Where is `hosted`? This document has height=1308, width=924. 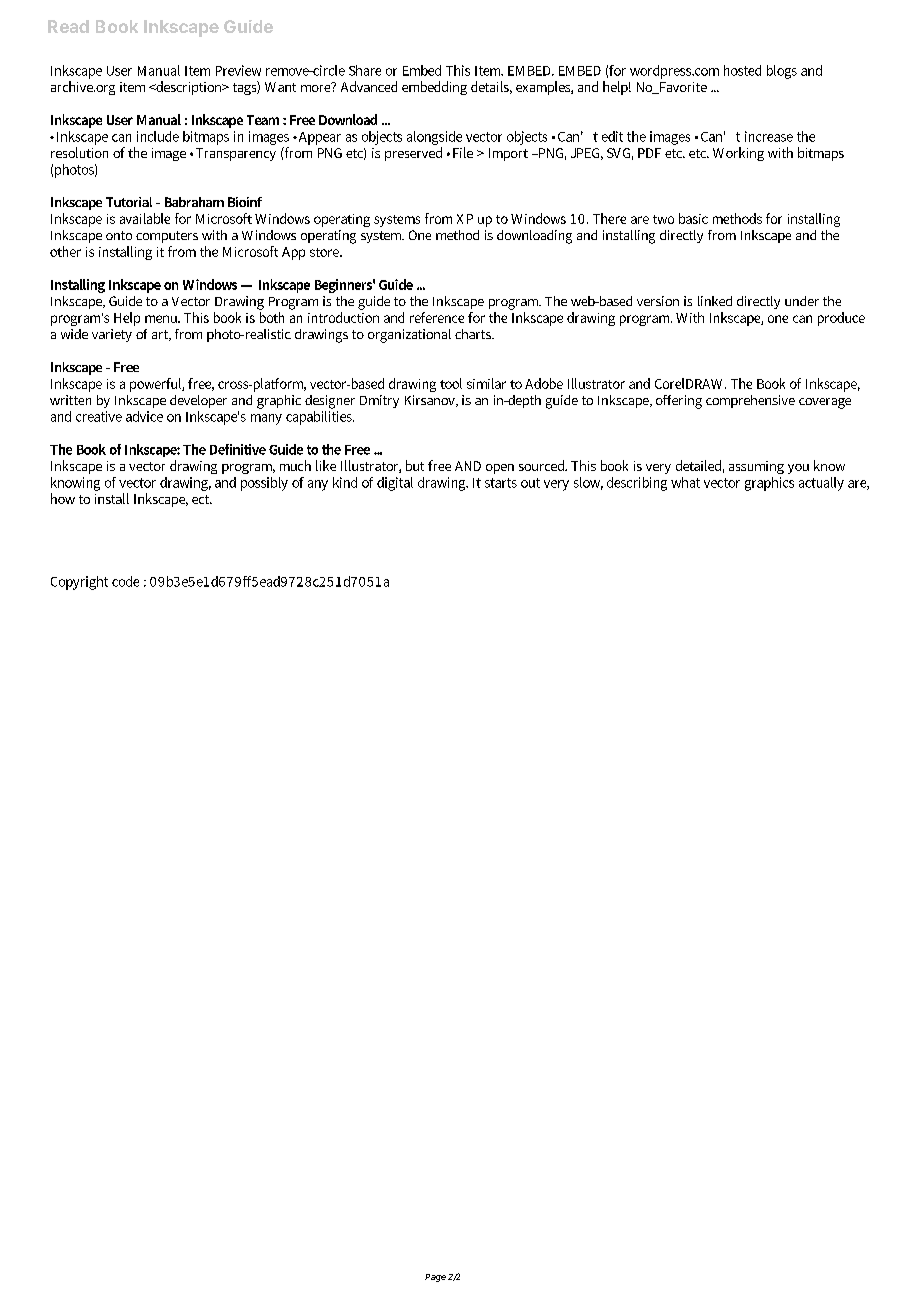
hosted is located at coordinates (742, 70).
